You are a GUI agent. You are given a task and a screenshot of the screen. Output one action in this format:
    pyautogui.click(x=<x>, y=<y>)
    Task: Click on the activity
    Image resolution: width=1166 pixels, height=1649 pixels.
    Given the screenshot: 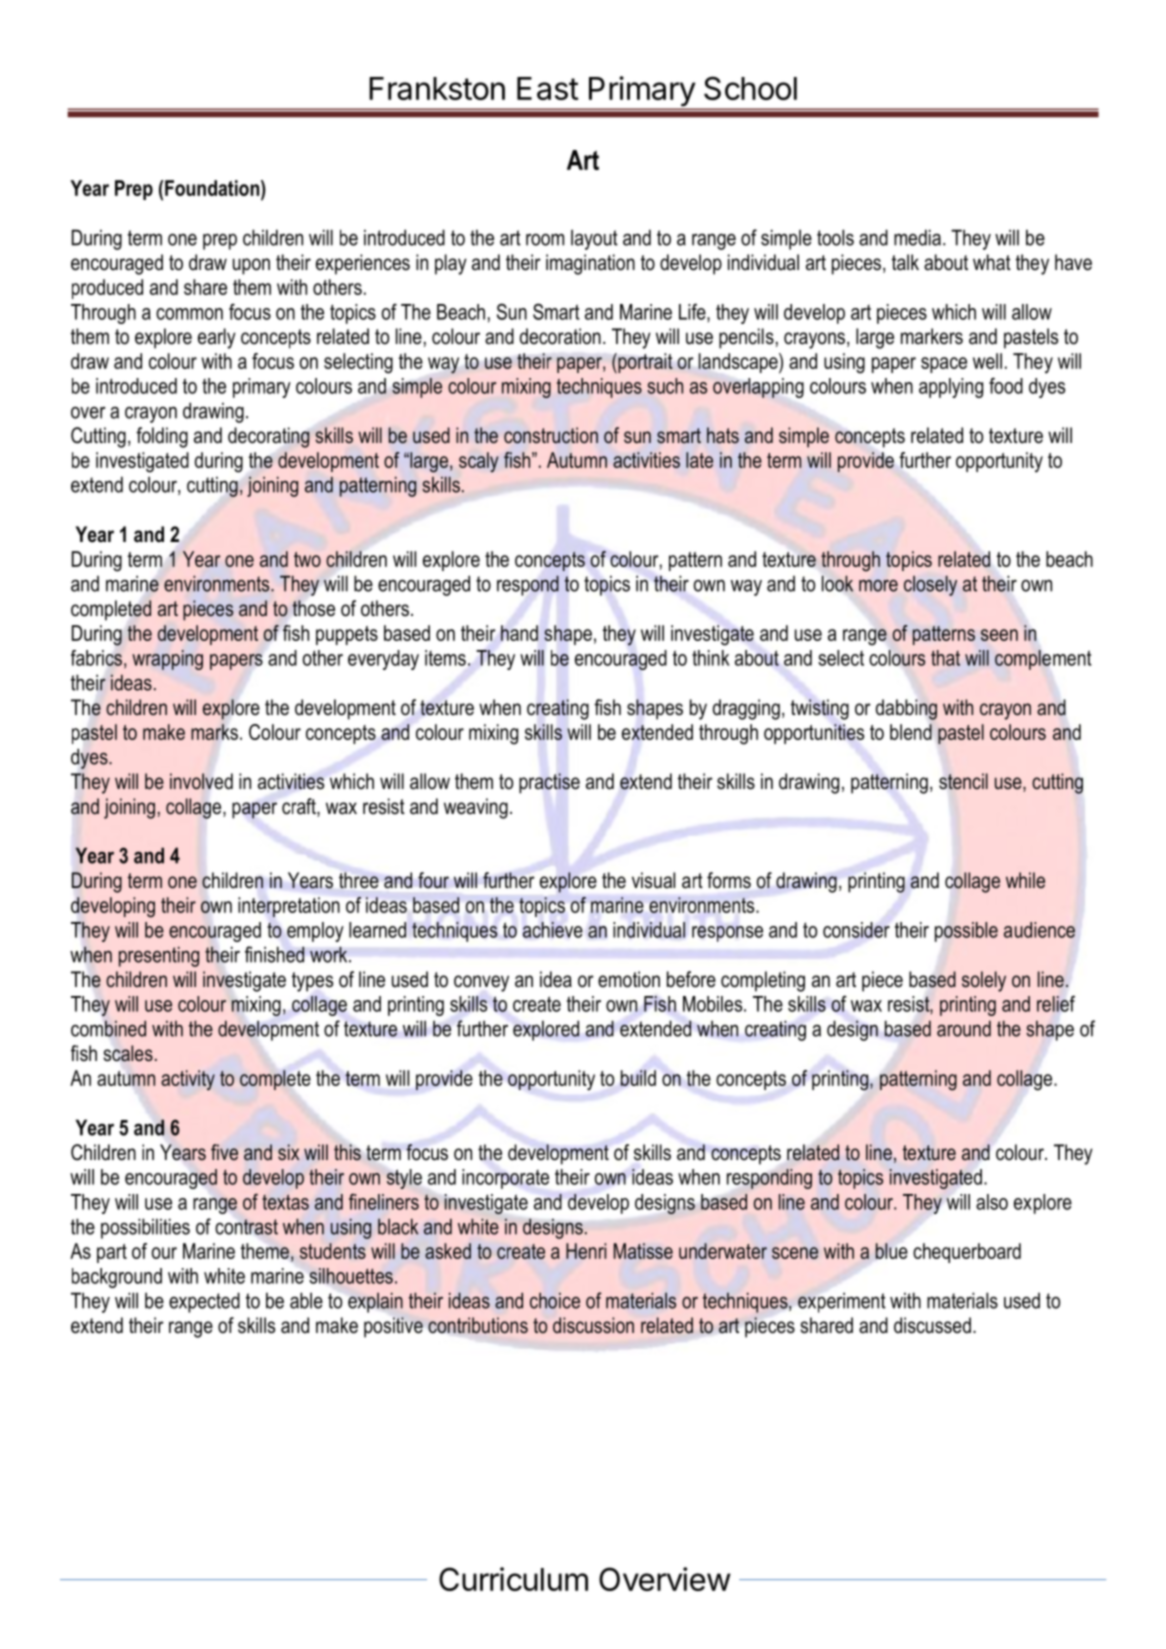 What is the action you would take?
    pyautogui.click(x=188, y=1080)
